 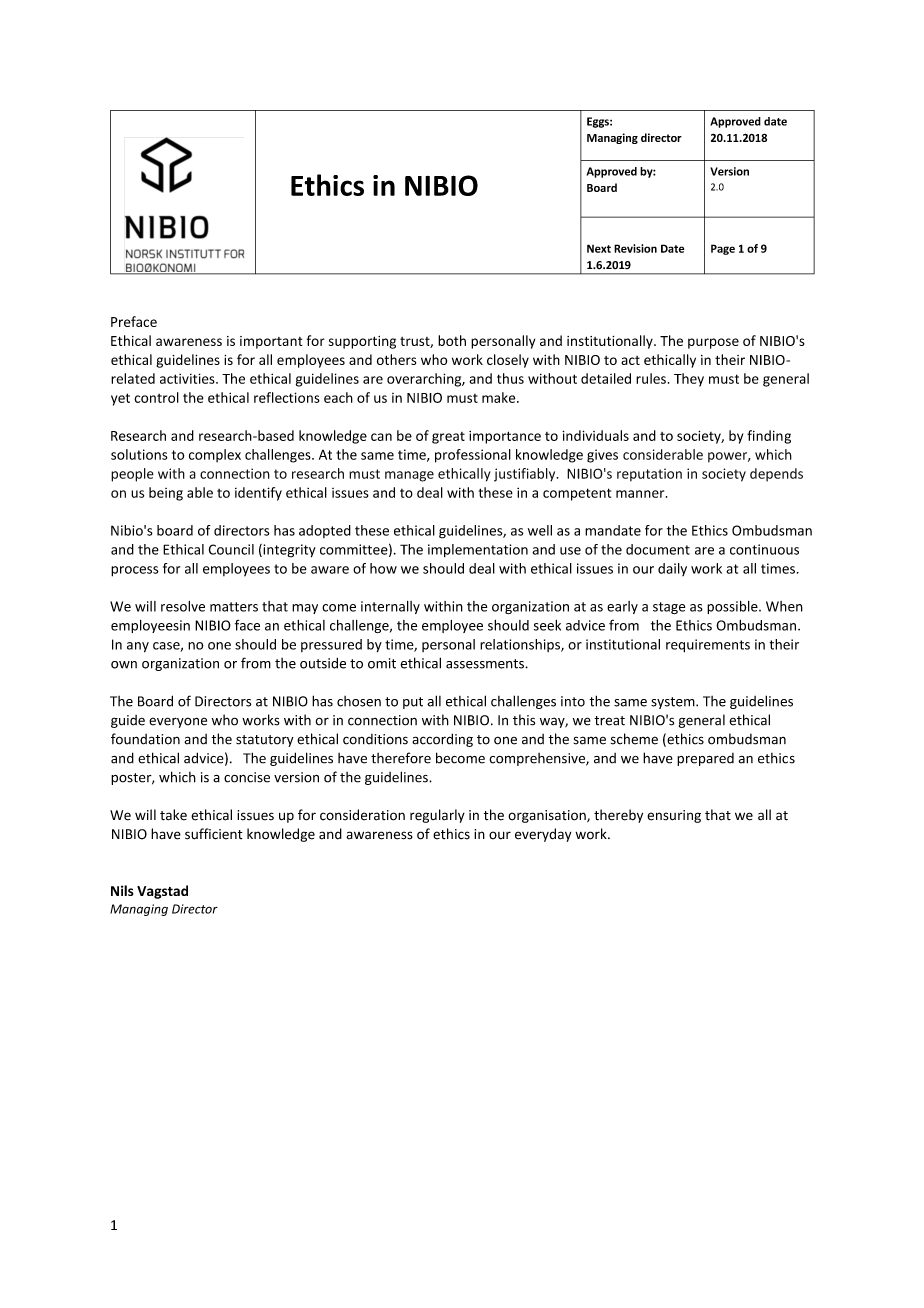 I want to click on daily, so click(x=672, y=569).
